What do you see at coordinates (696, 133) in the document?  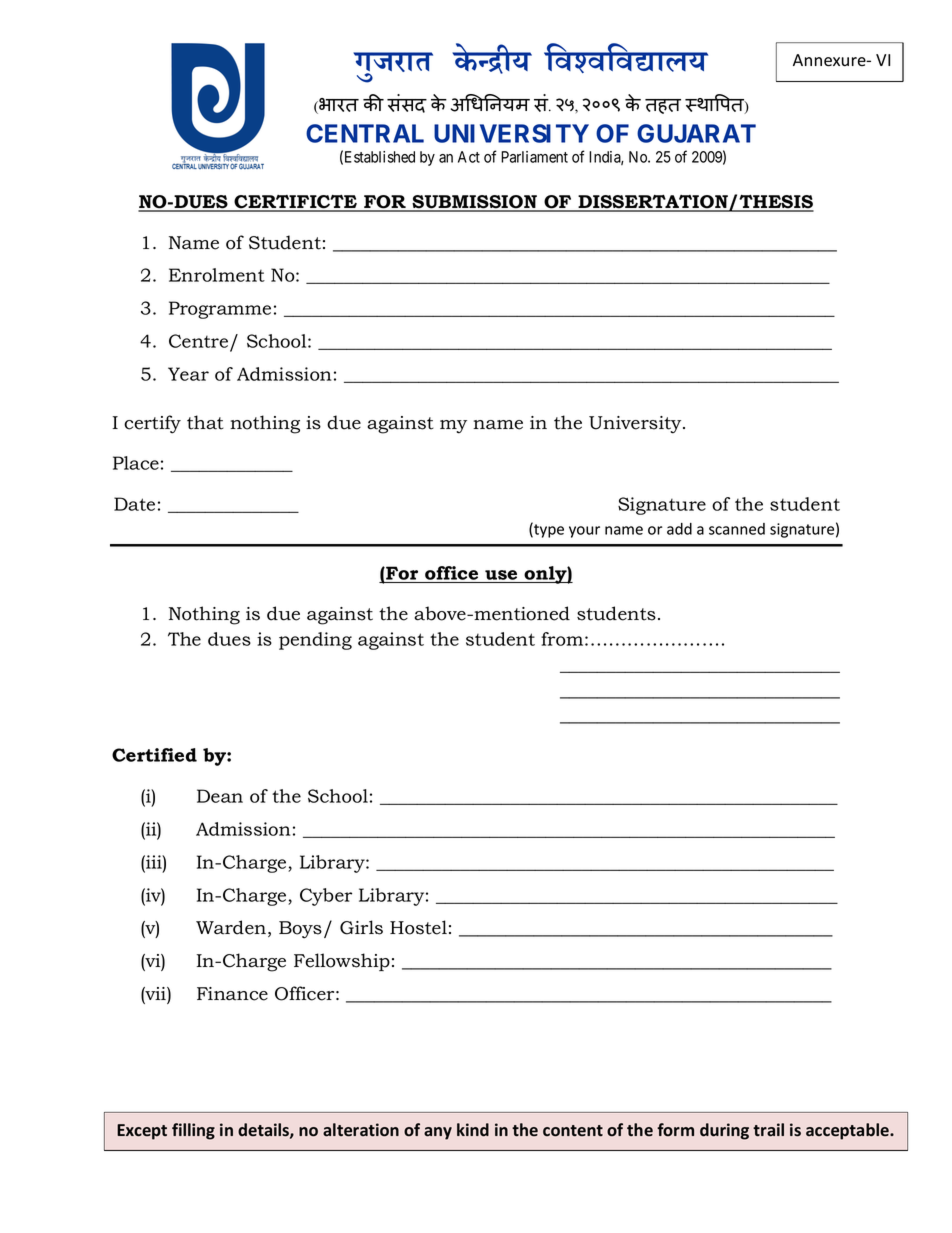 I see `GUJARAT` at bounding box center [696, 133].
